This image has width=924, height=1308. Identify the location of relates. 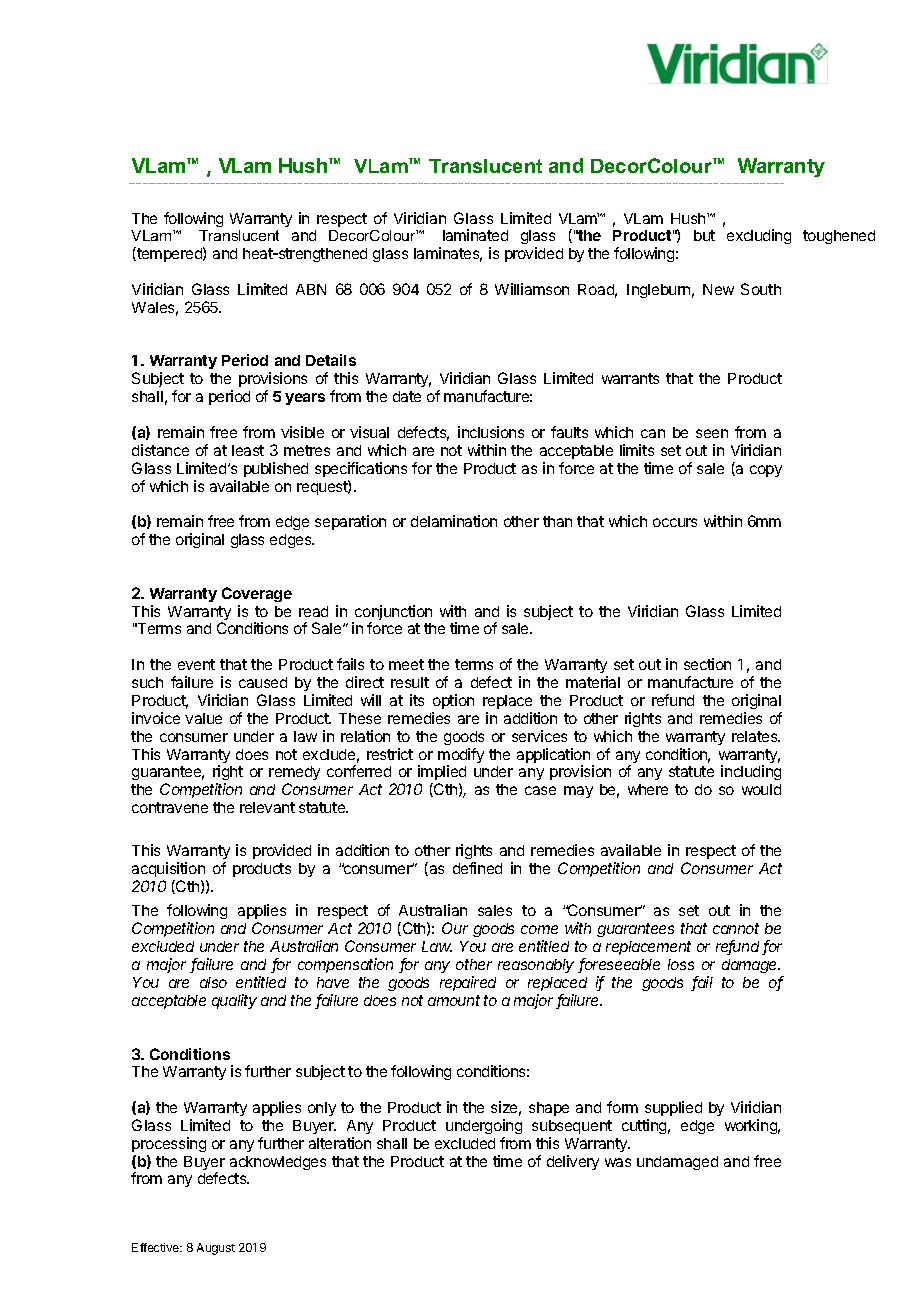
(756, 736).
